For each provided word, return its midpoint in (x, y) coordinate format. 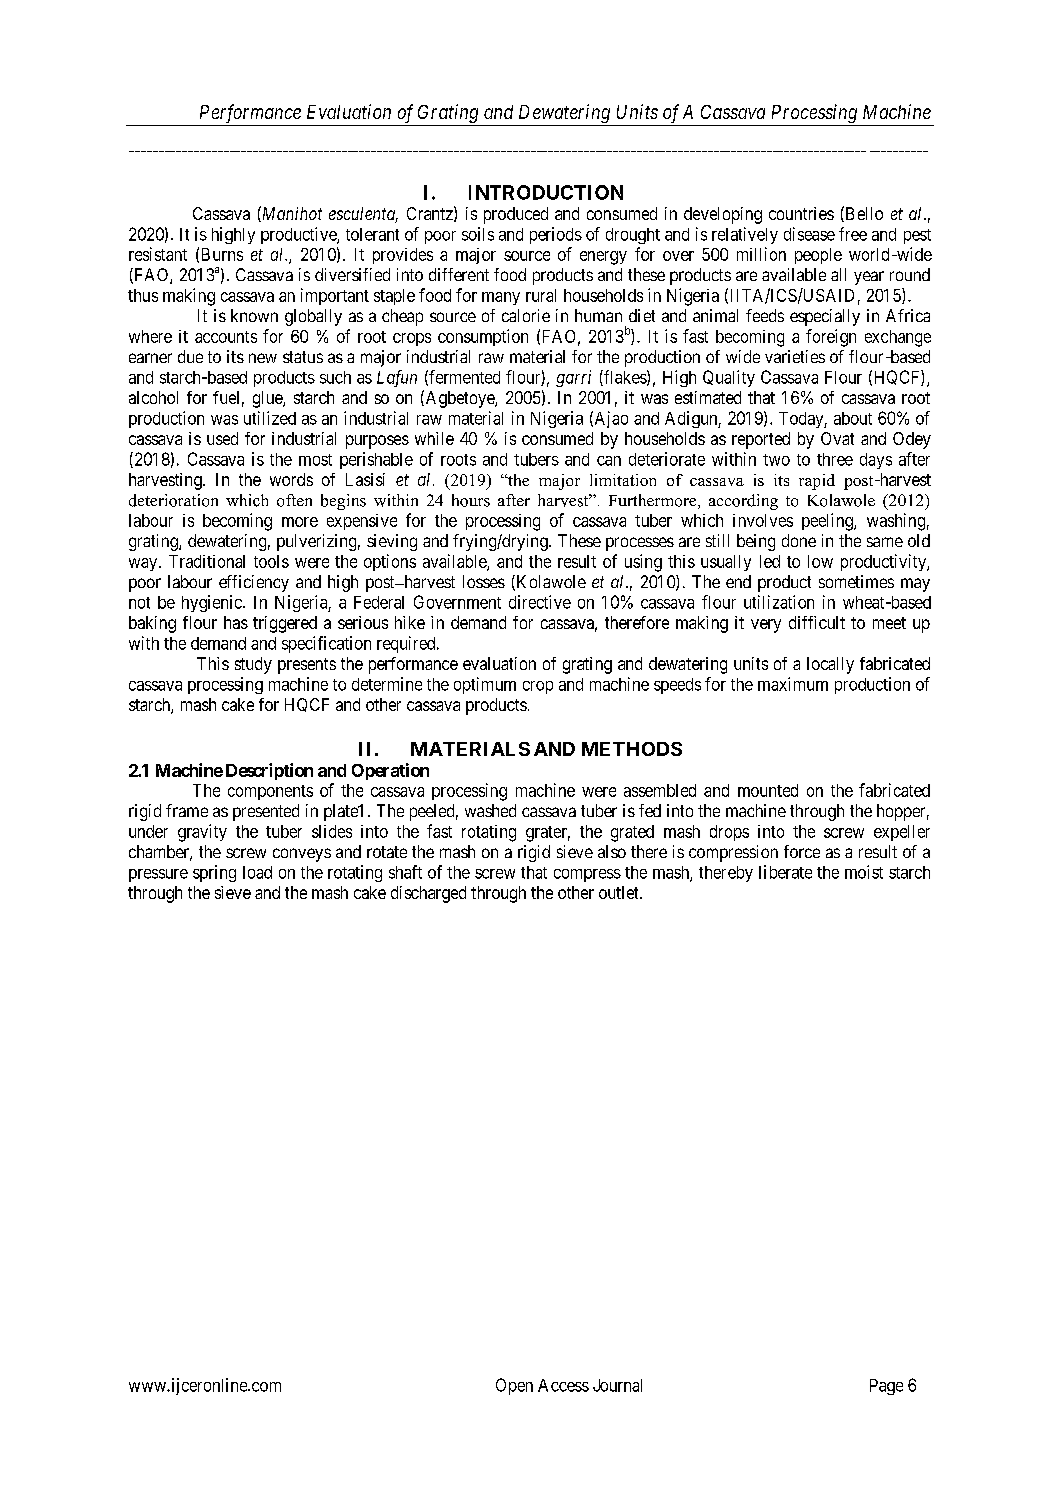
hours (471, 500)
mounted (768, 790)
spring (214, 873)
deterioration (173, 500)
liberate (785, 872)
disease (809, 234)
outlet (620, 892)
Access (563, 1385)
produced (516, 215)
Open (514, 1386)
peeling (828, 522)
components (270, 792)
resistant (158, 254)
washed (490, 810)
